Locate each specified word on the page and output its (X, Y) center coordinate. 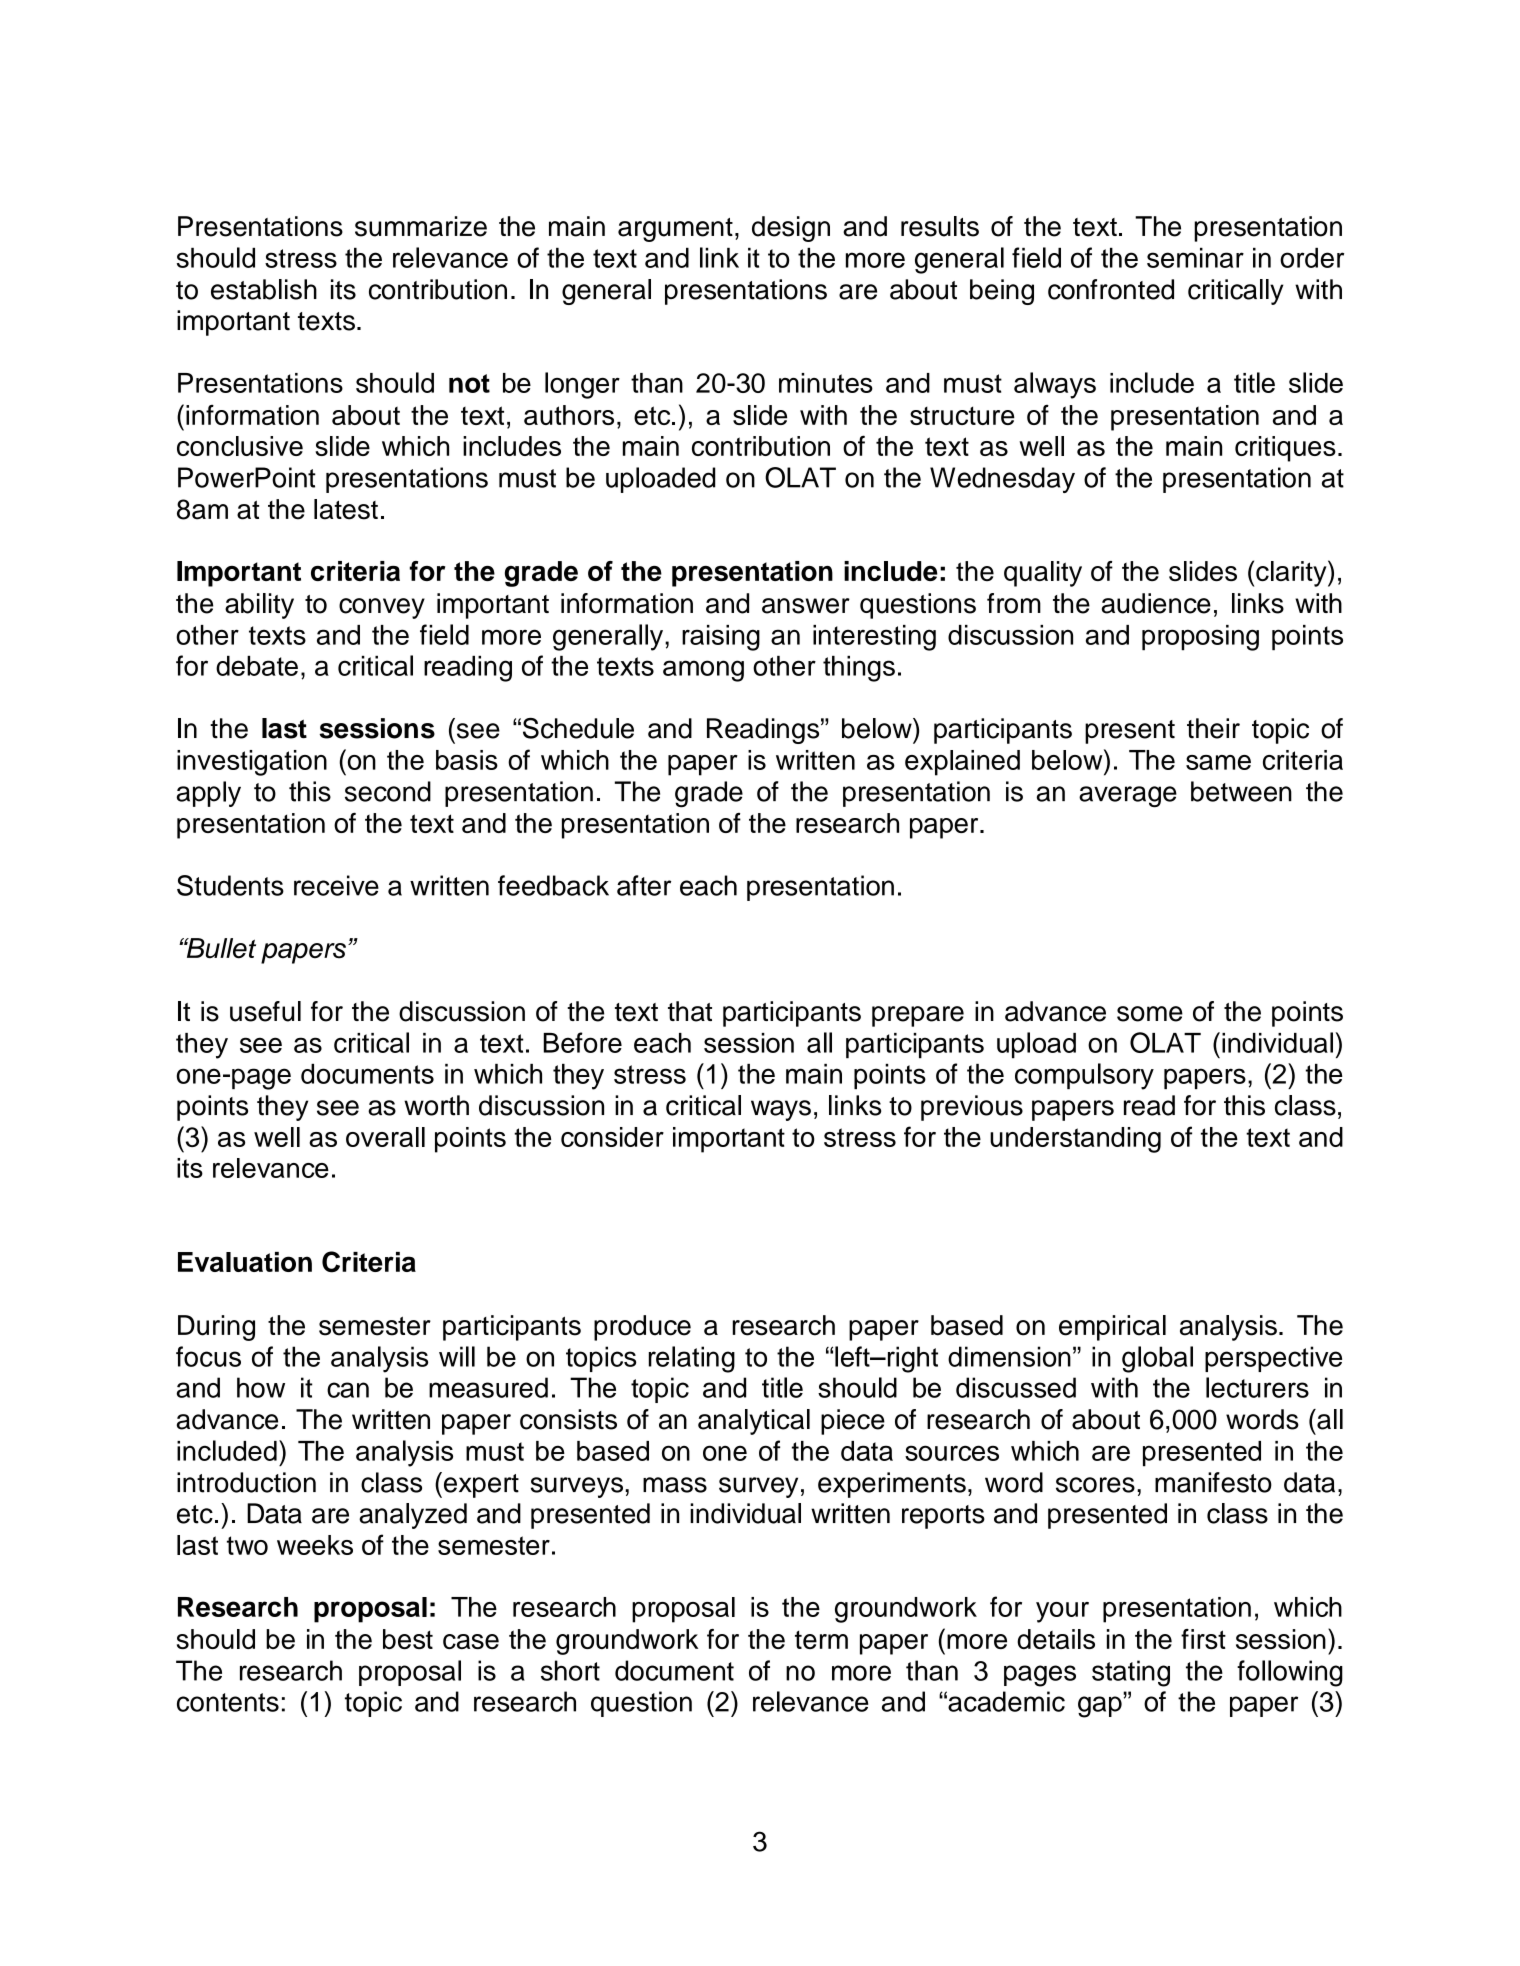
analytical (754, 1422)
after (644, 885)
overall (385, 1137)
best (408, 1639)
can (348, 1390)
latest (346, 509)
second (388, 791)
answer (806, 606)
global (1157, 1359)
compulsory (1084, 1076)
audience (1156, 603)
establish (264, 289)
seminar (1195, 258)
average (1128, 797)
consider (612, 1137)
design (791, 229)
